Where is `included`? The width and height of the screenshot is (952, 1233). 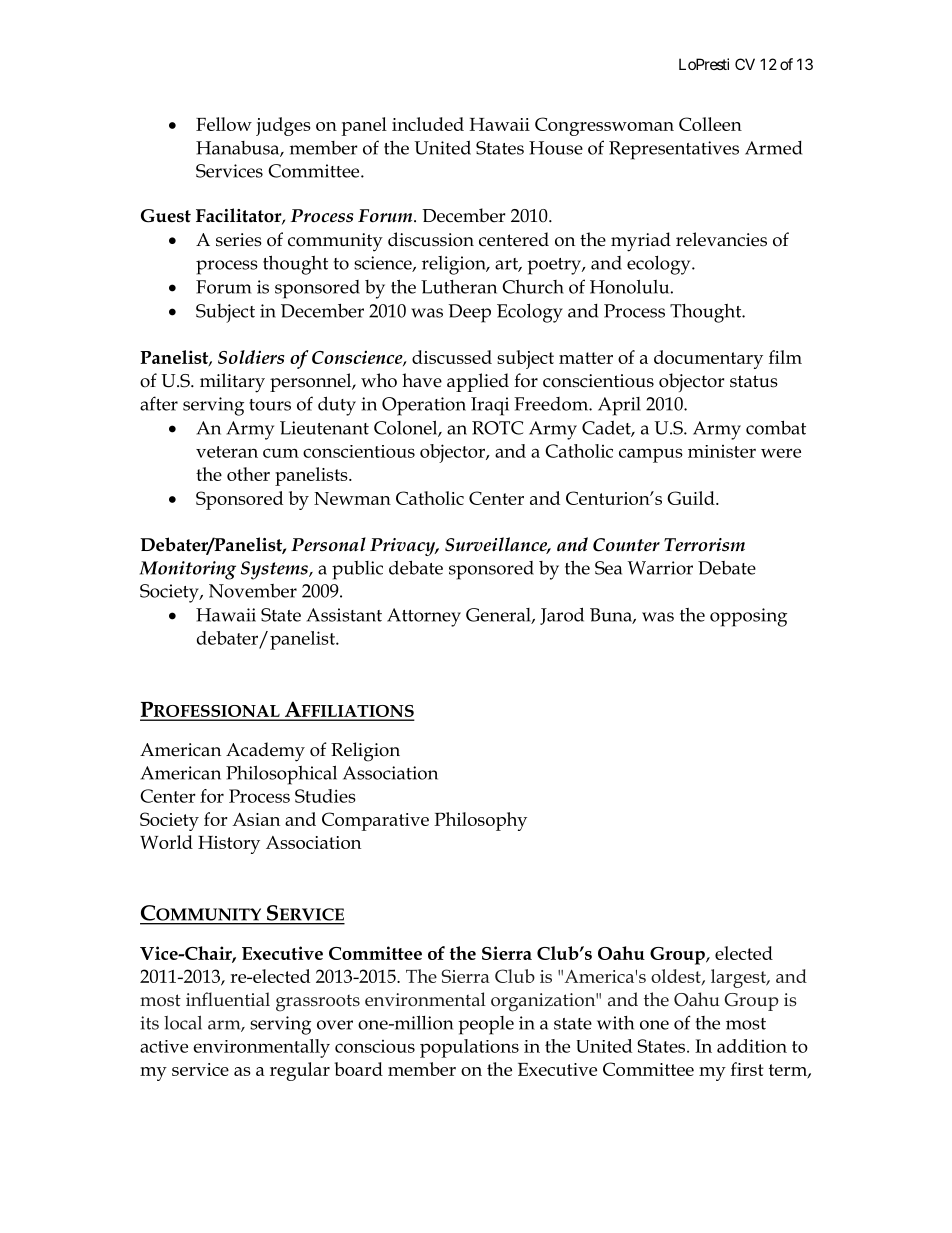
included is located at coordinates (428, 124).
